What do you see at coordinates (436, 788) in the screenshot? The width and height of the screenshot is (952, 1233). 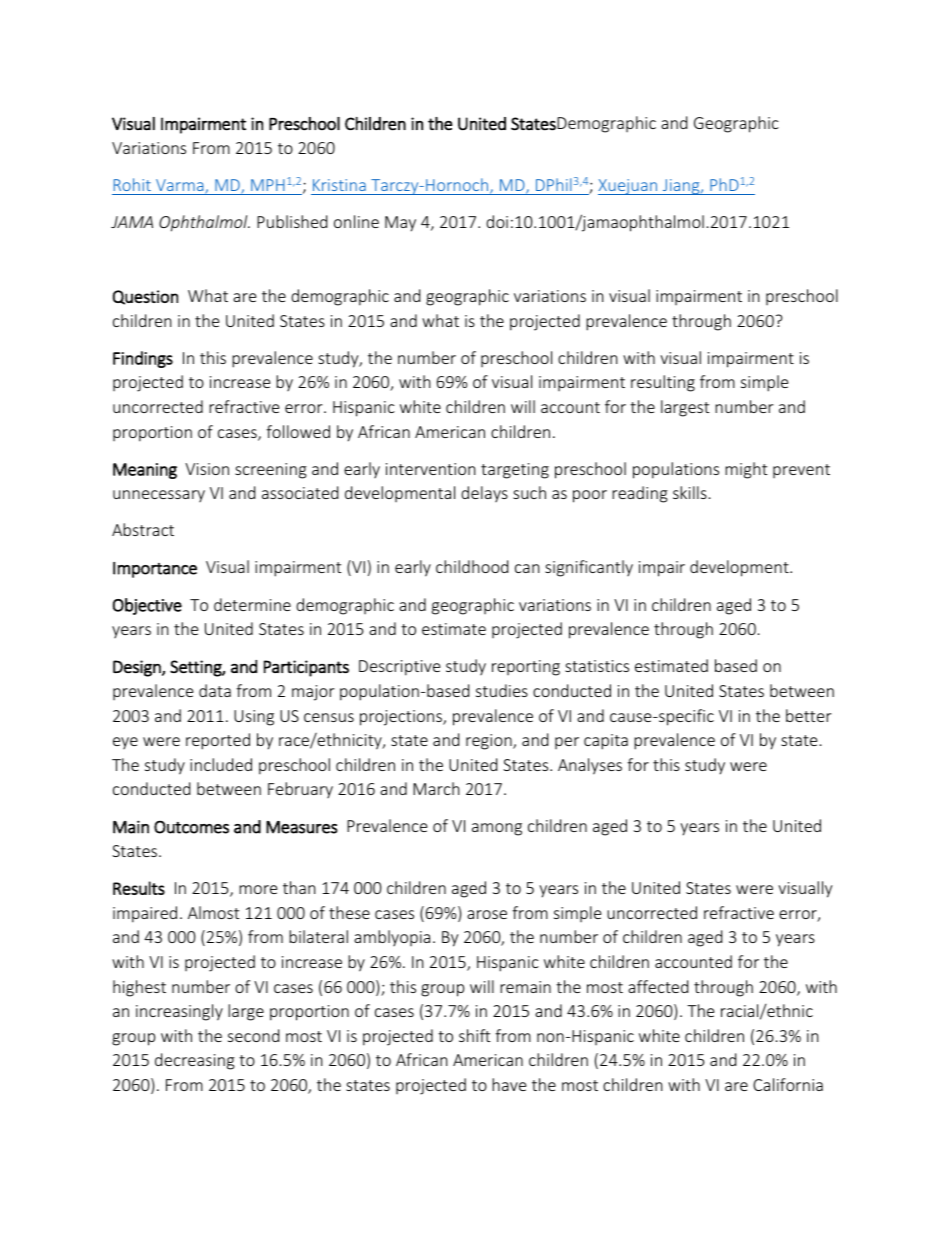 I see `March` at bounding box center [436, 788].
